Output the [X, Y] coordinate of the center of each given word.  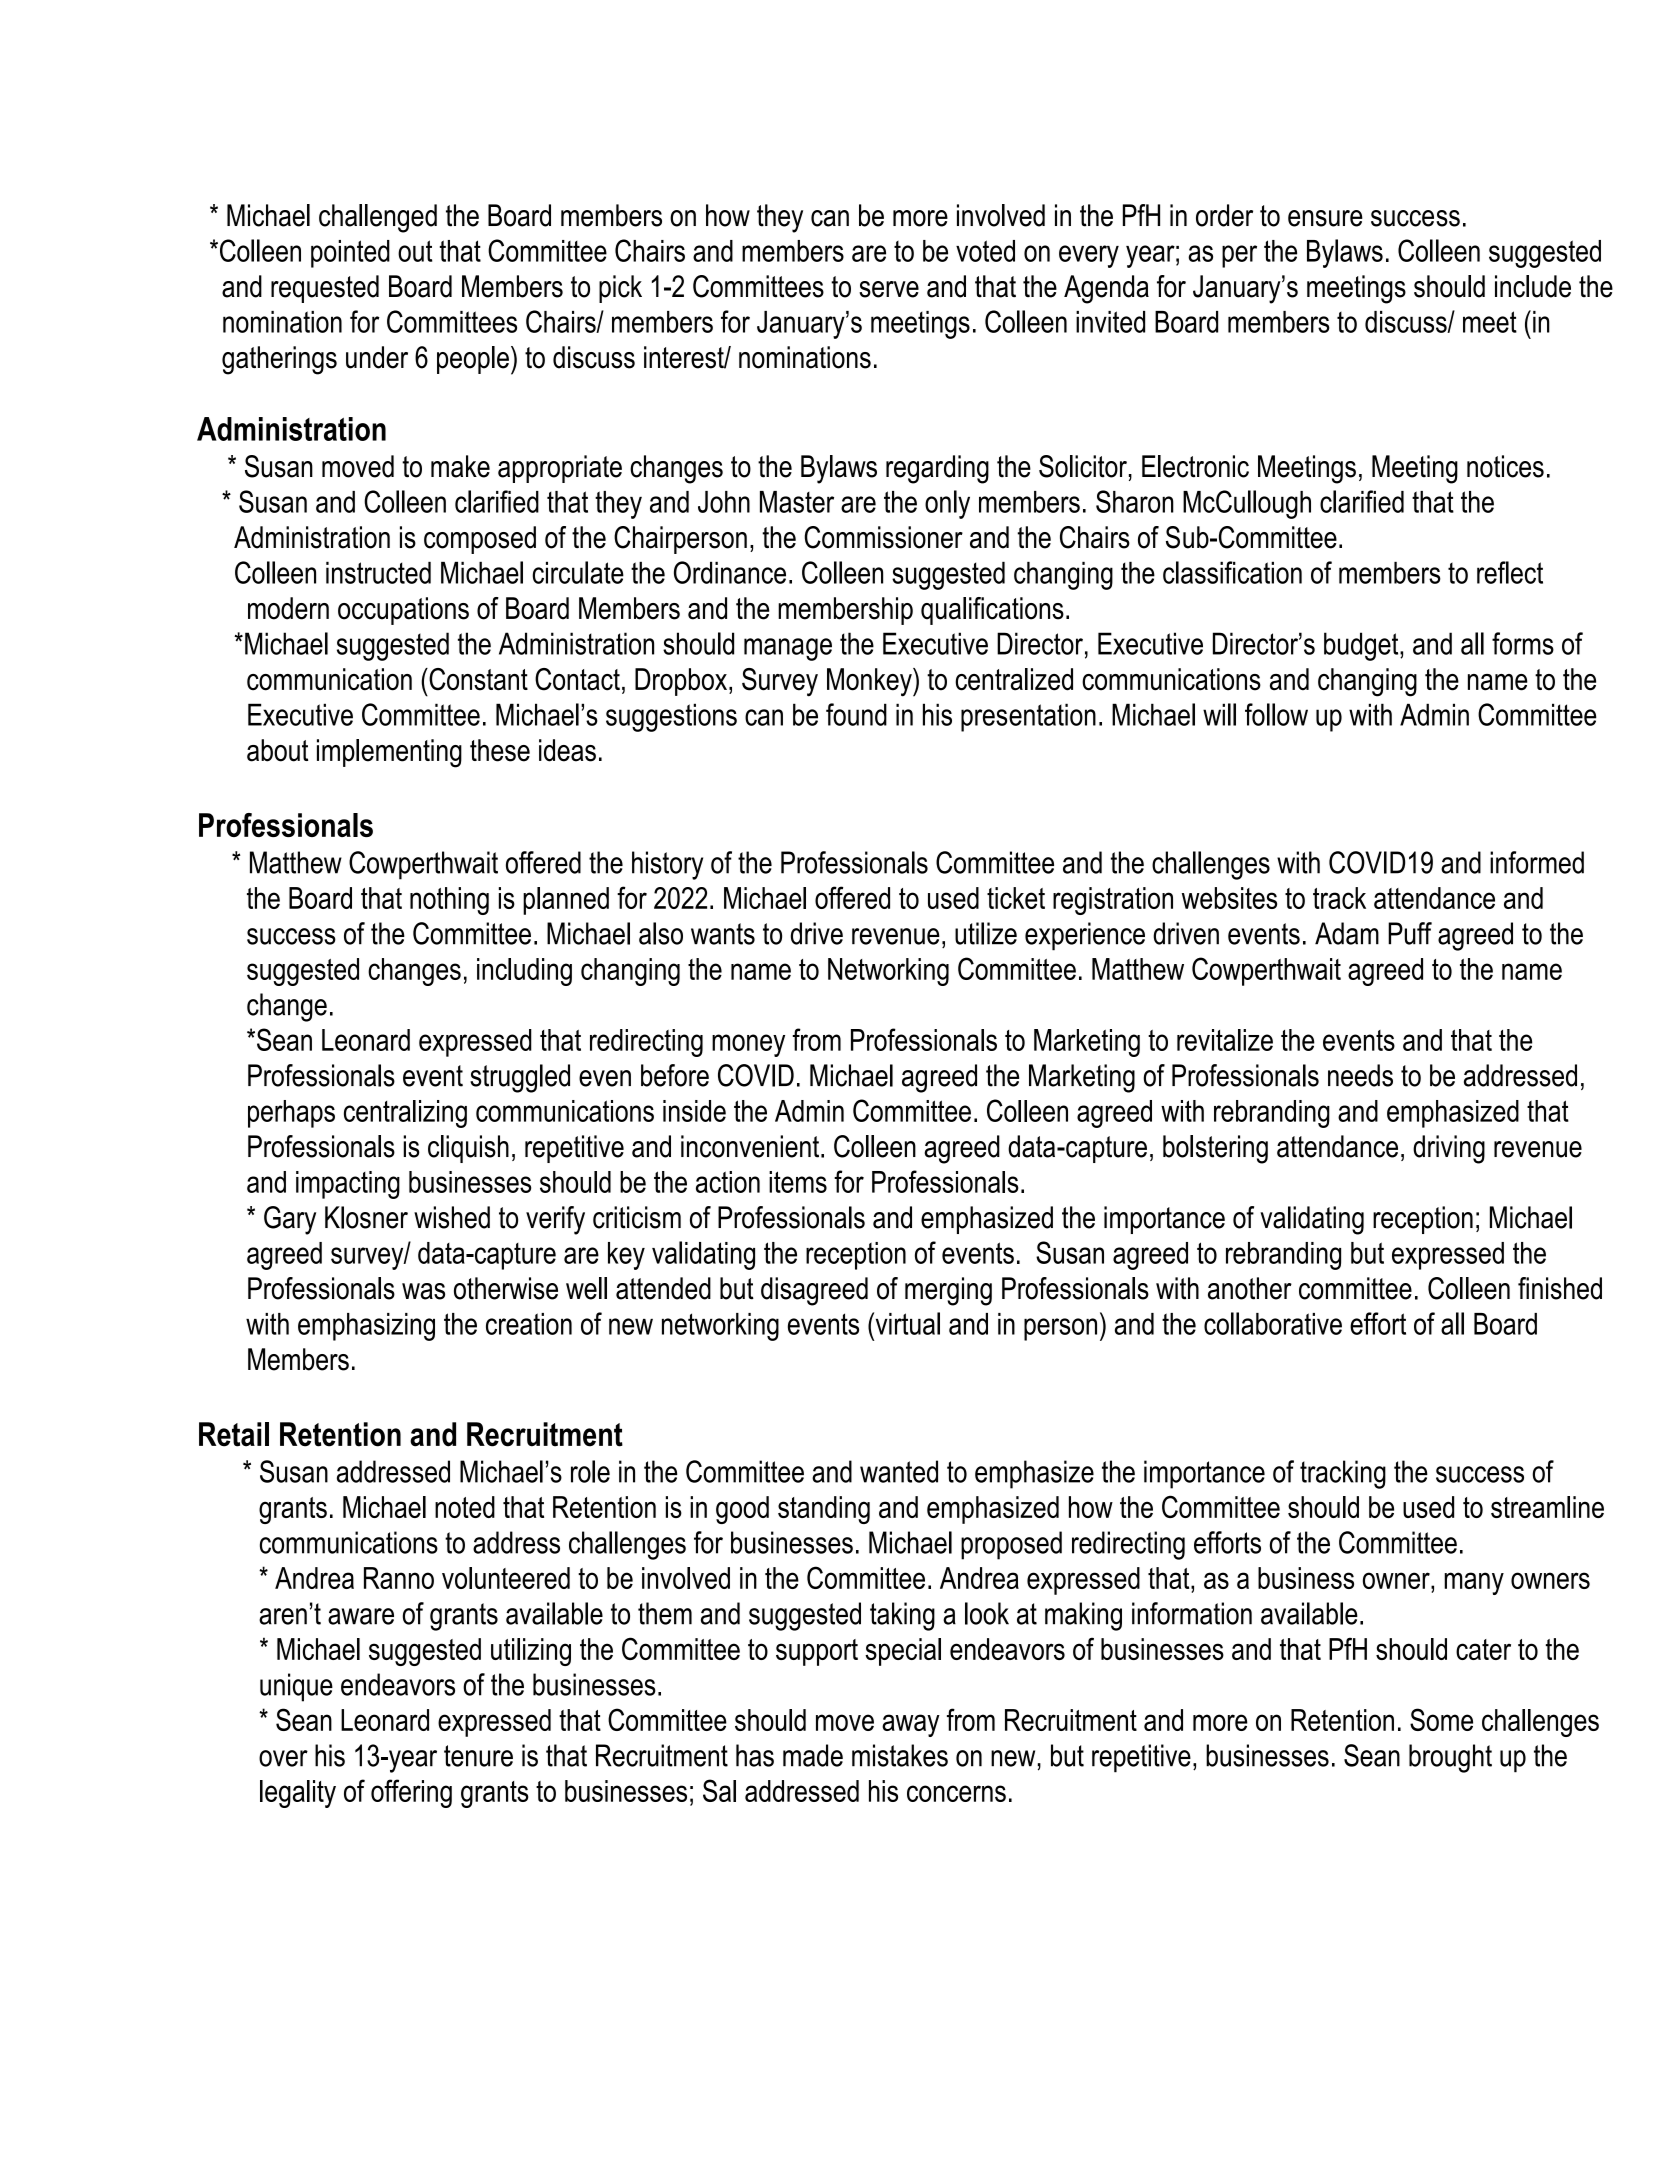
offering [411, 1793]
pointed [350, 254]
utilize [986, 933]
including [524, 972]
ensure [1325, 218]
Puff [1410, 933]
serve [889, 289]
